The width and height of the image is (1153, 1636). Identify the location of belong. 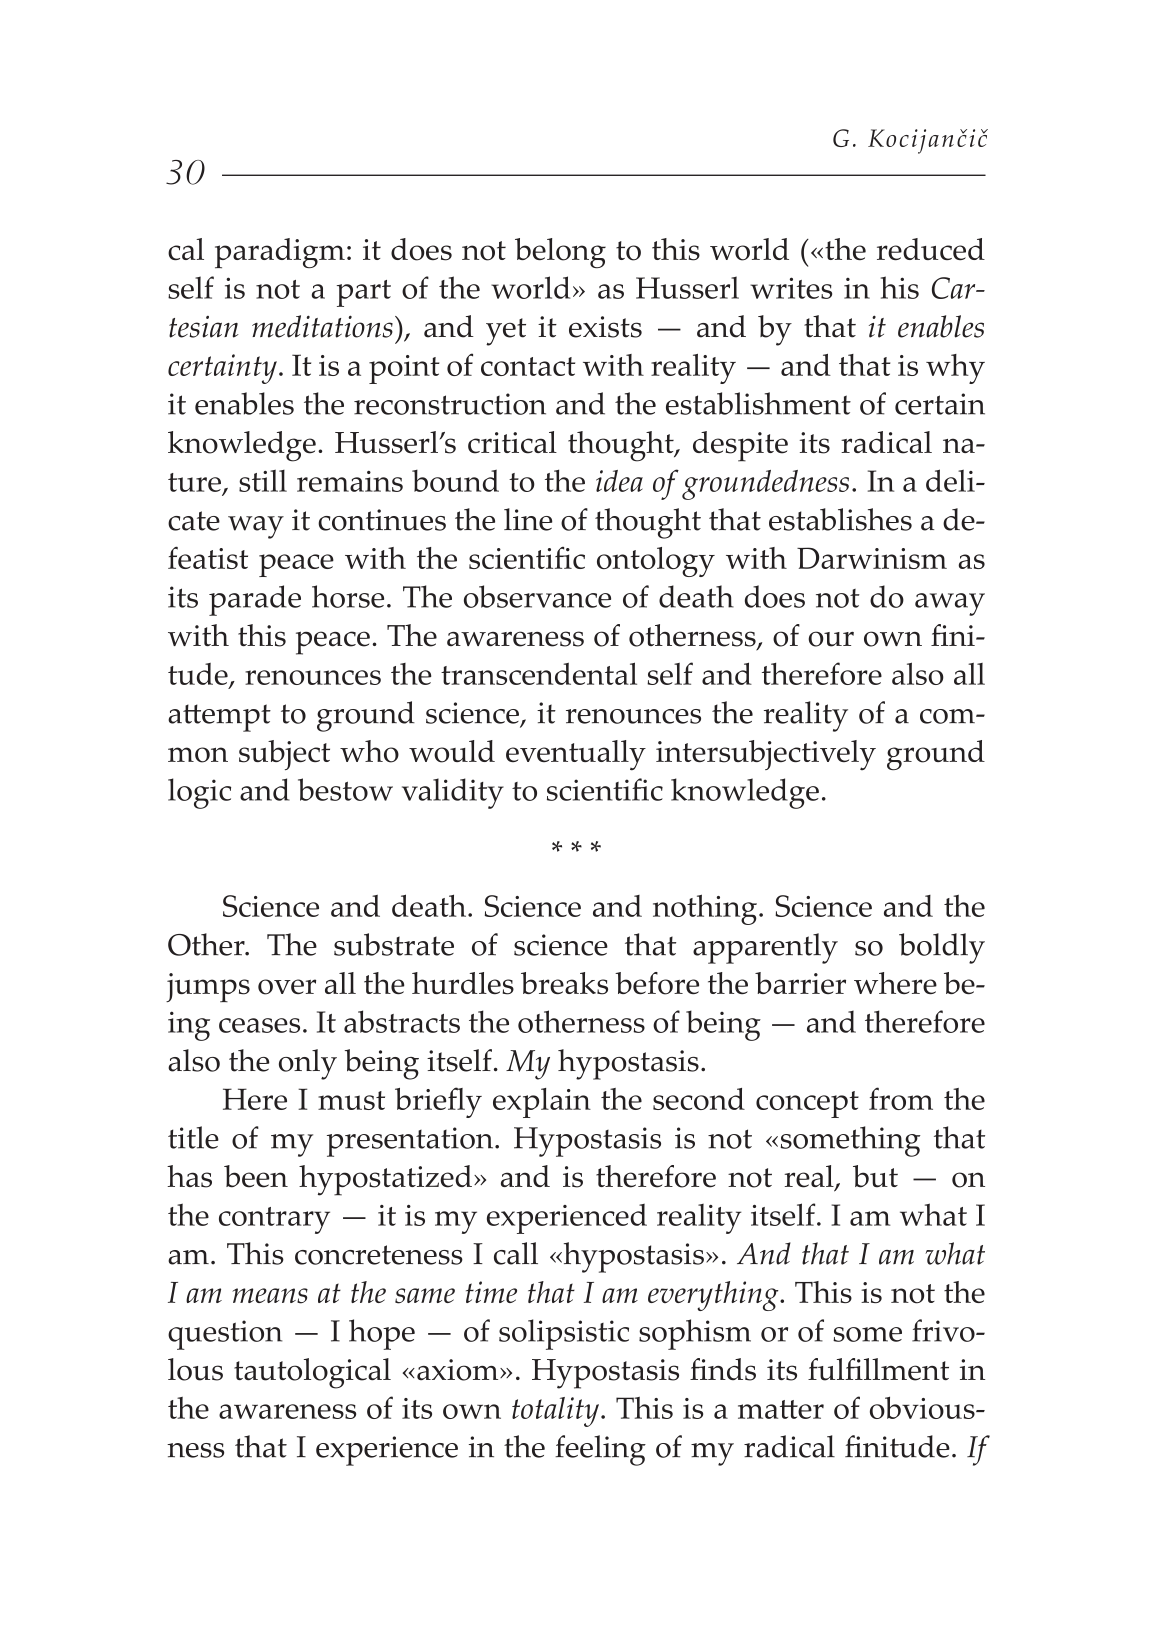
(560, 253).
